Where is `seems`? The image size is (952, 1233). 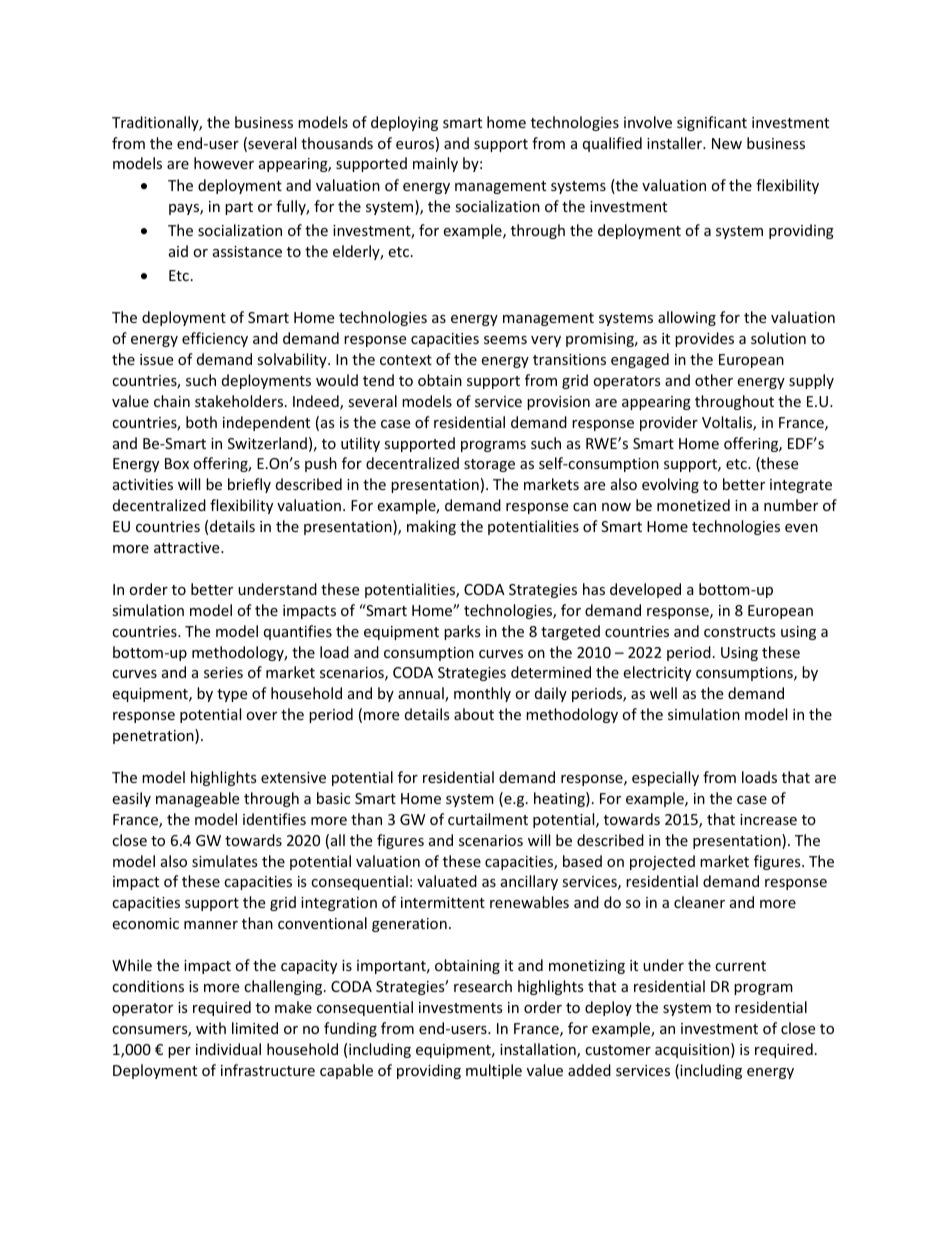 seems is located at coordinates (505, 340).
